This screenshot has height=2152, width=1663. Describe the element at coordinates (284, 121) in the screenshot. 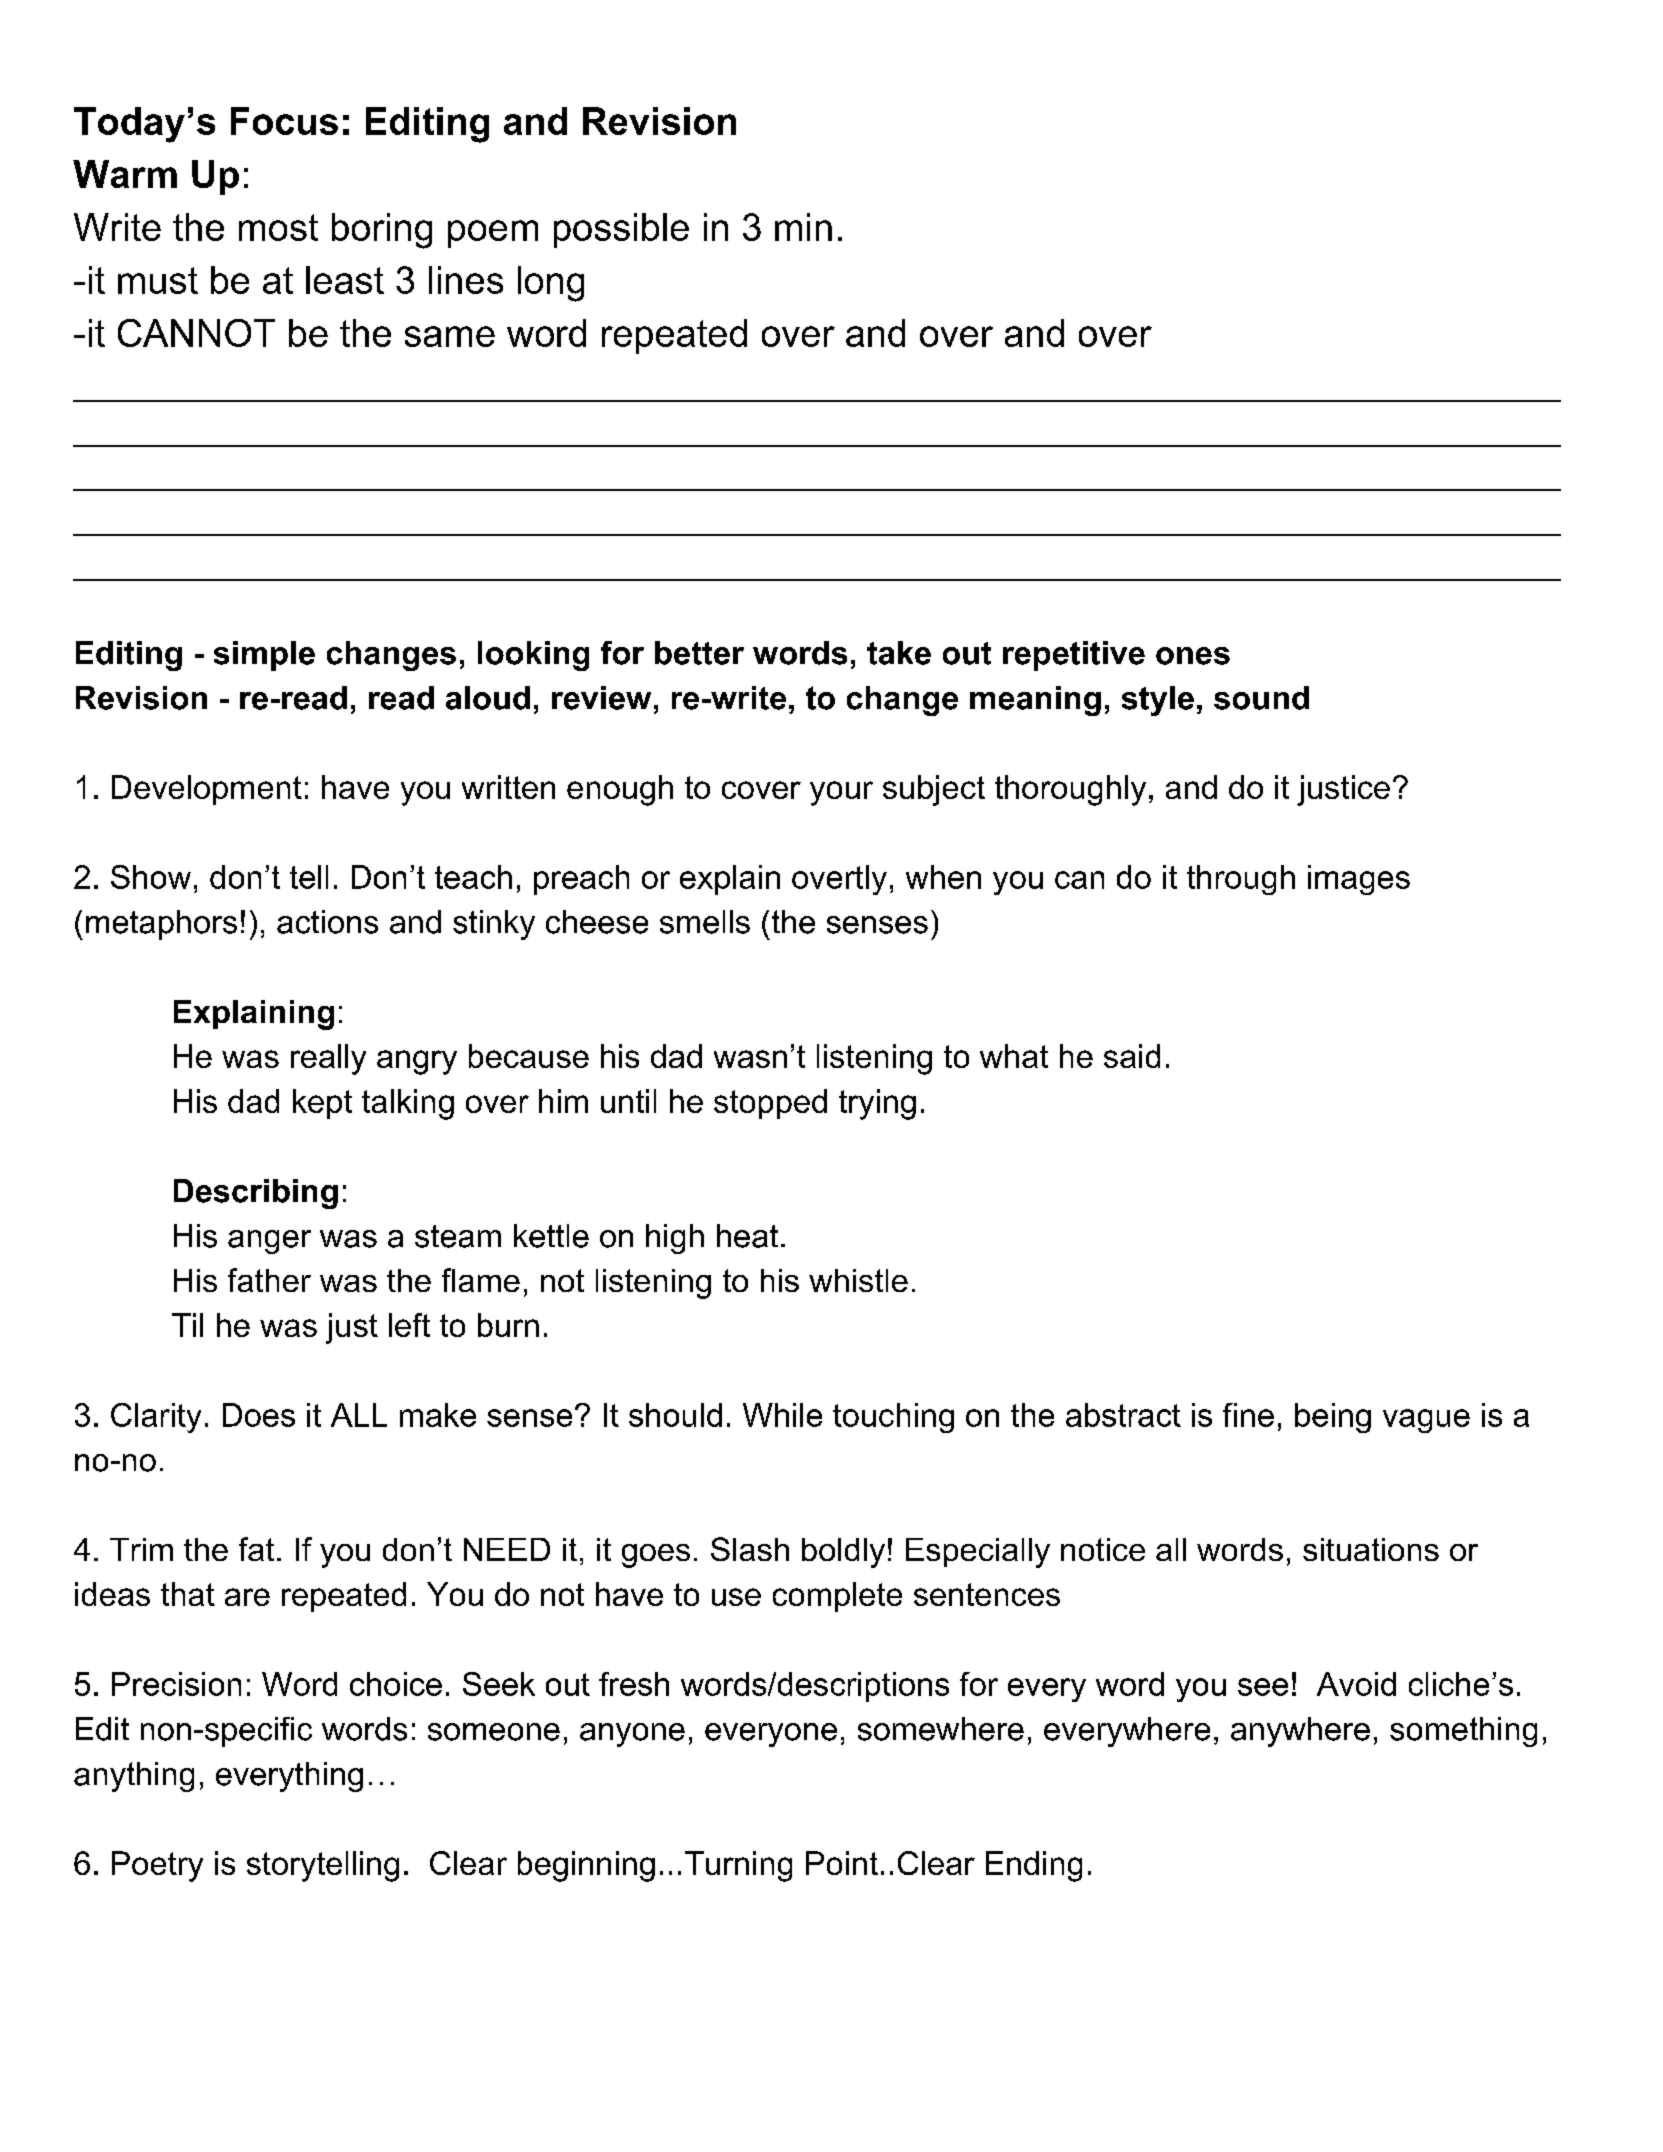

I see `Focus` at that location.
